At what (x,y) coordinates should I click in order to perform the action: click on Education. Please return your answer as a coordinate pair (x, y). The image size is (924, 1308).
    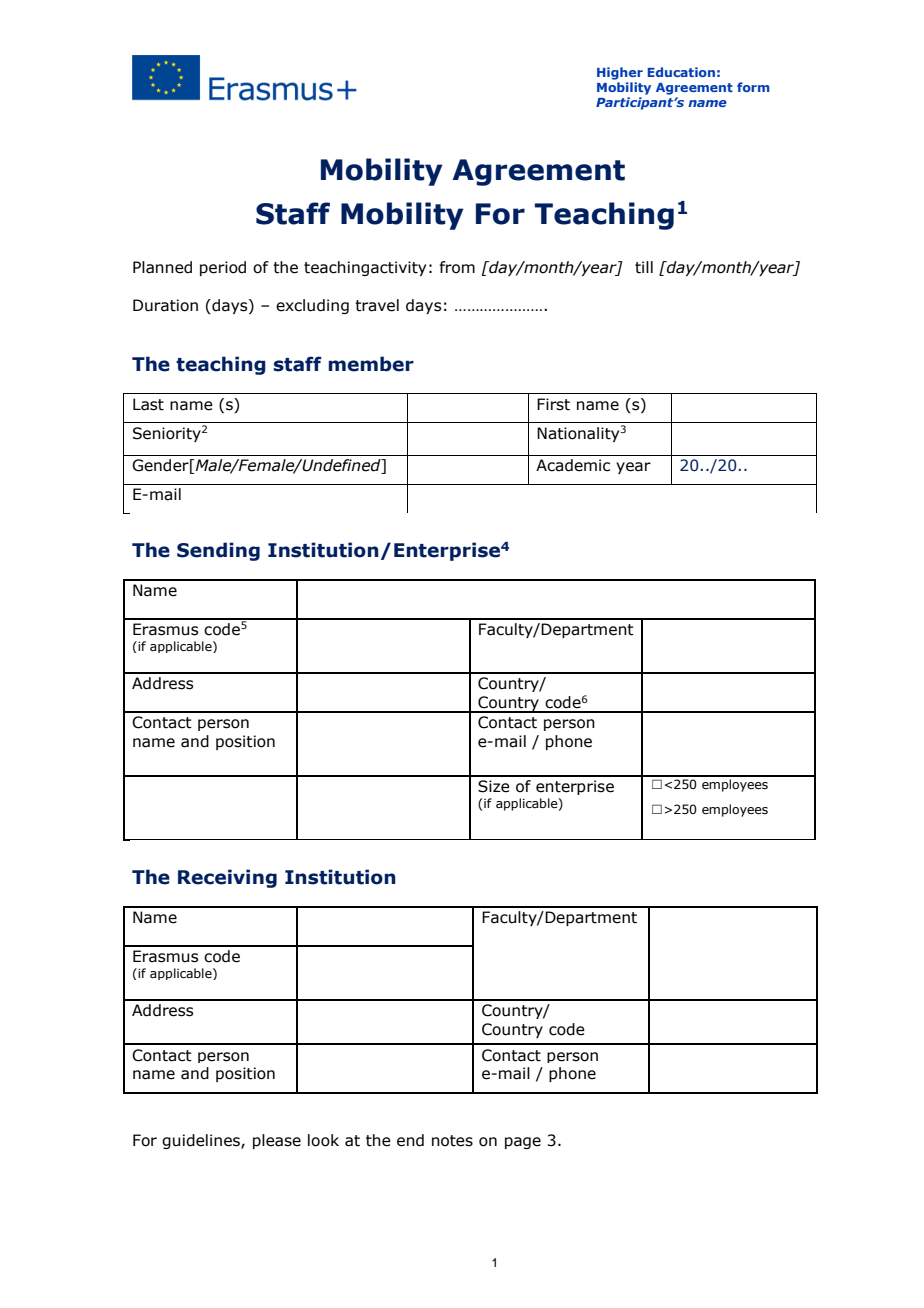
    Looking at the image, I should click on (681, 72).
